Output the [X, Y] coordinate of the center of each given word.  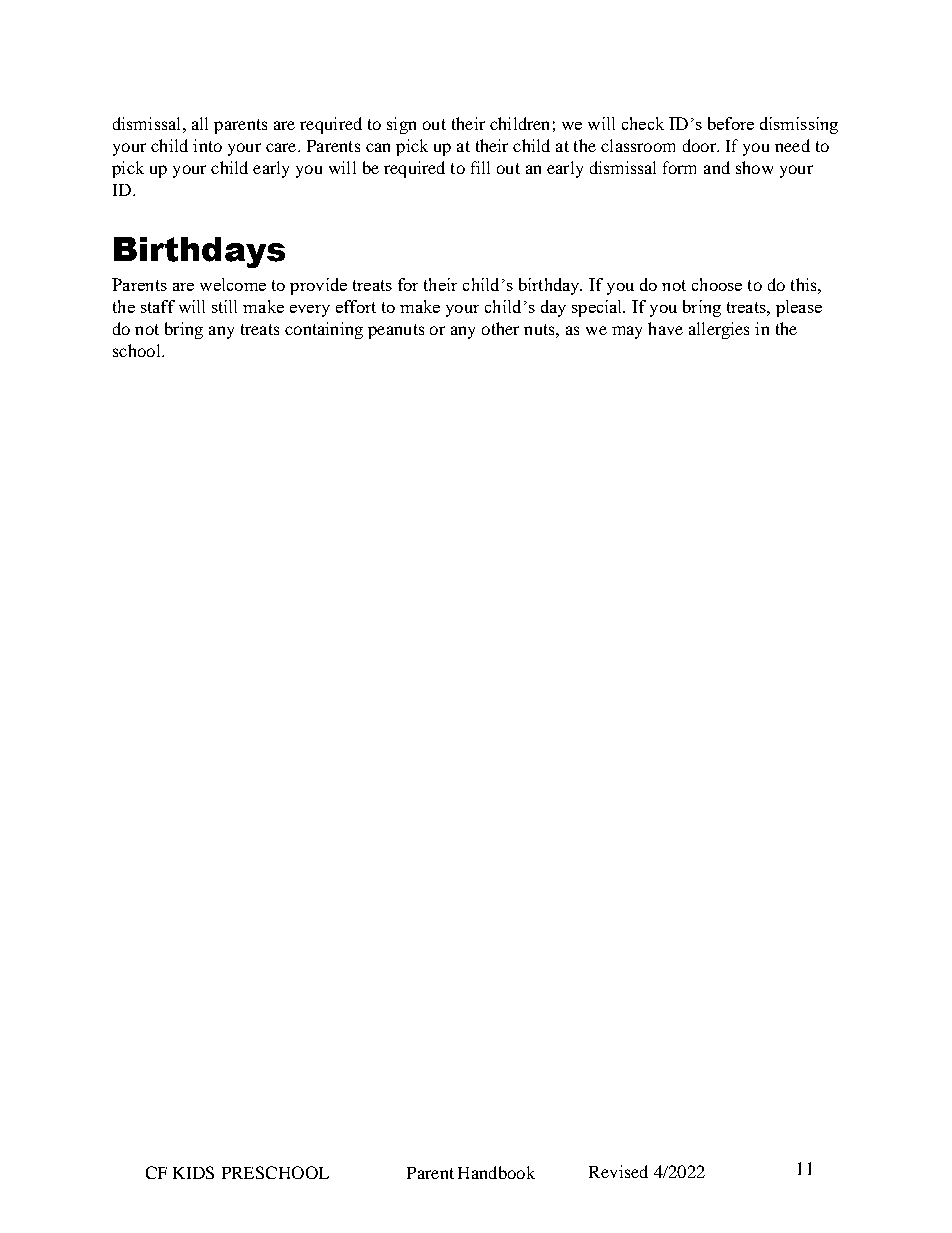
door [700, 145]
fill [480, 167]
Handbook [496, 1172]
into [207, 145]
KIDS [193, 1172]
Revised [618, 1171]
